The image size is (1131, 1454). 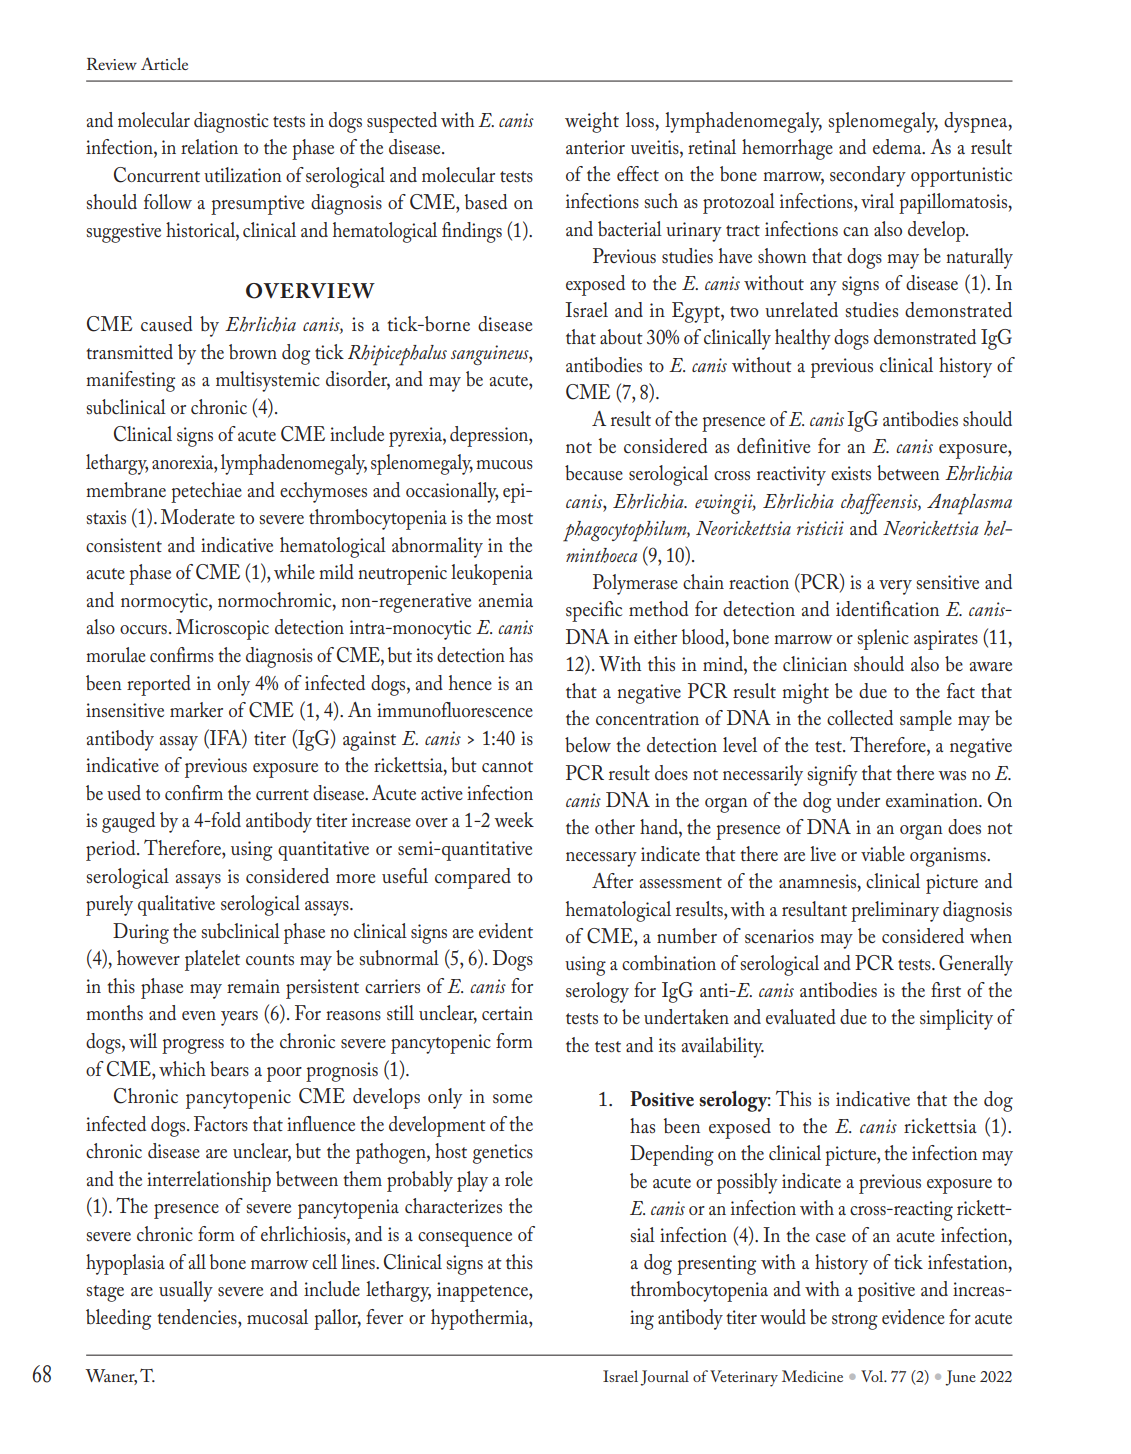 What do you see at coordinates (196, 709) in the image?
I see `marker` at bounding box center [196, 709].
